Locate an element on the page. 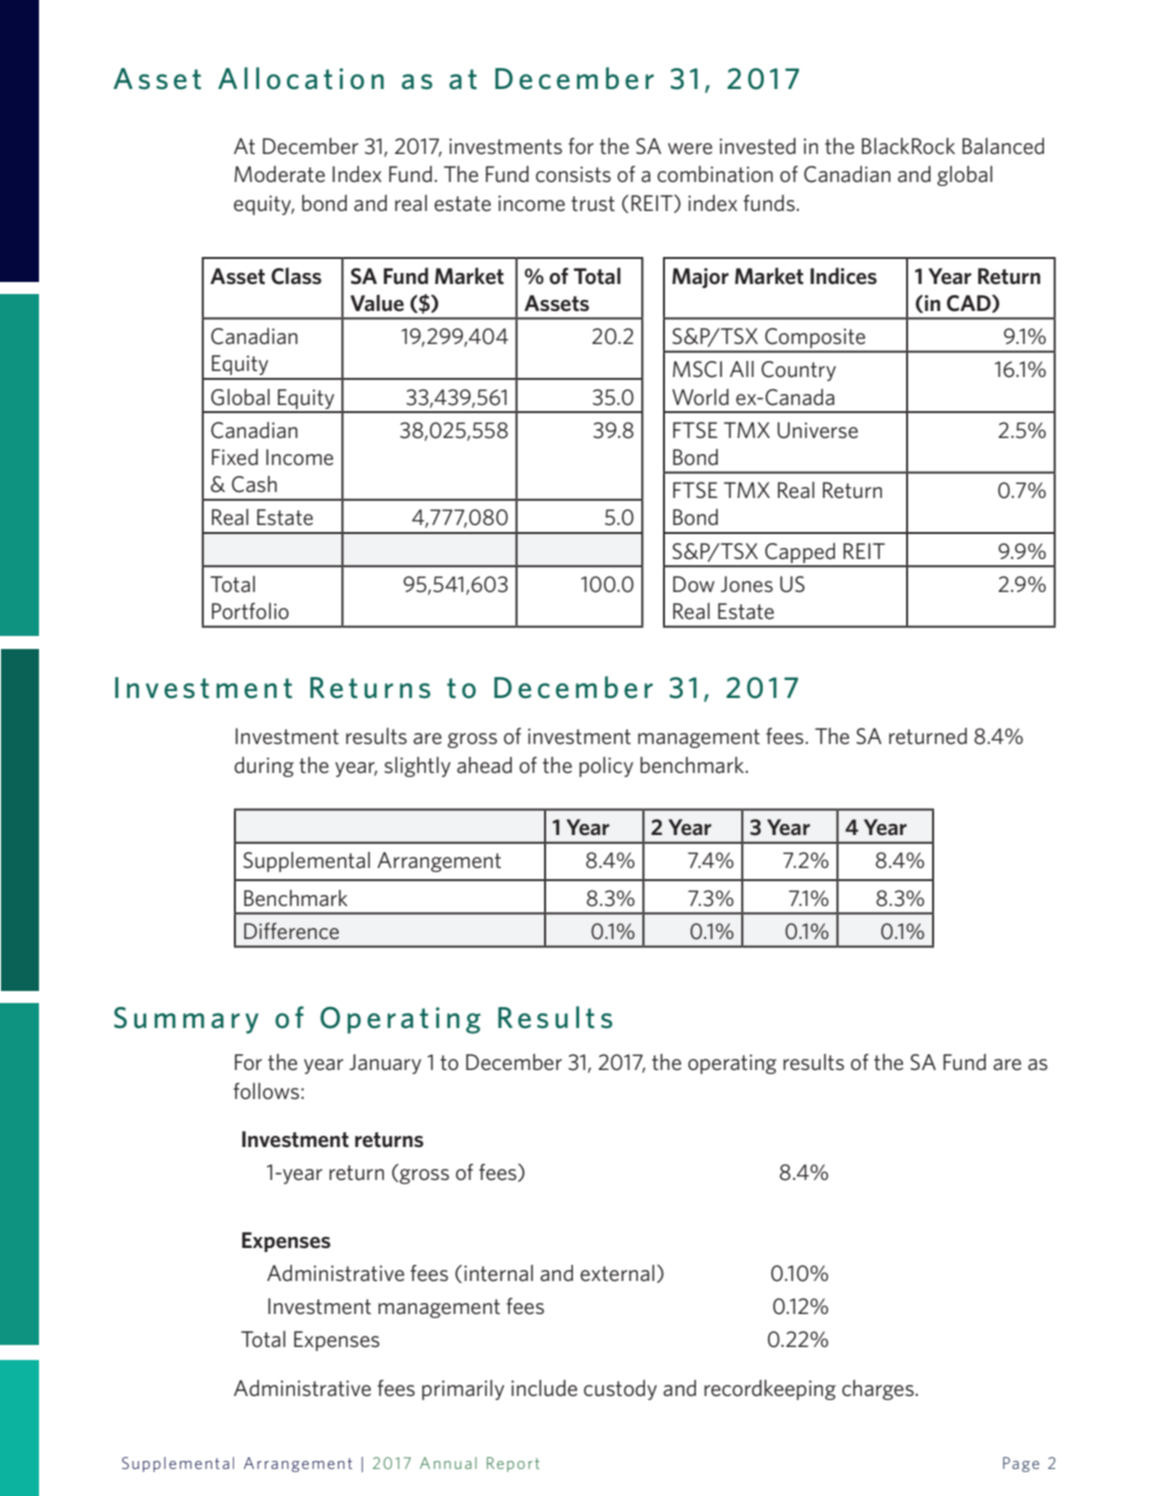 The image size is (1156, 1496). primarily is located at coordinates (463, 1390).
